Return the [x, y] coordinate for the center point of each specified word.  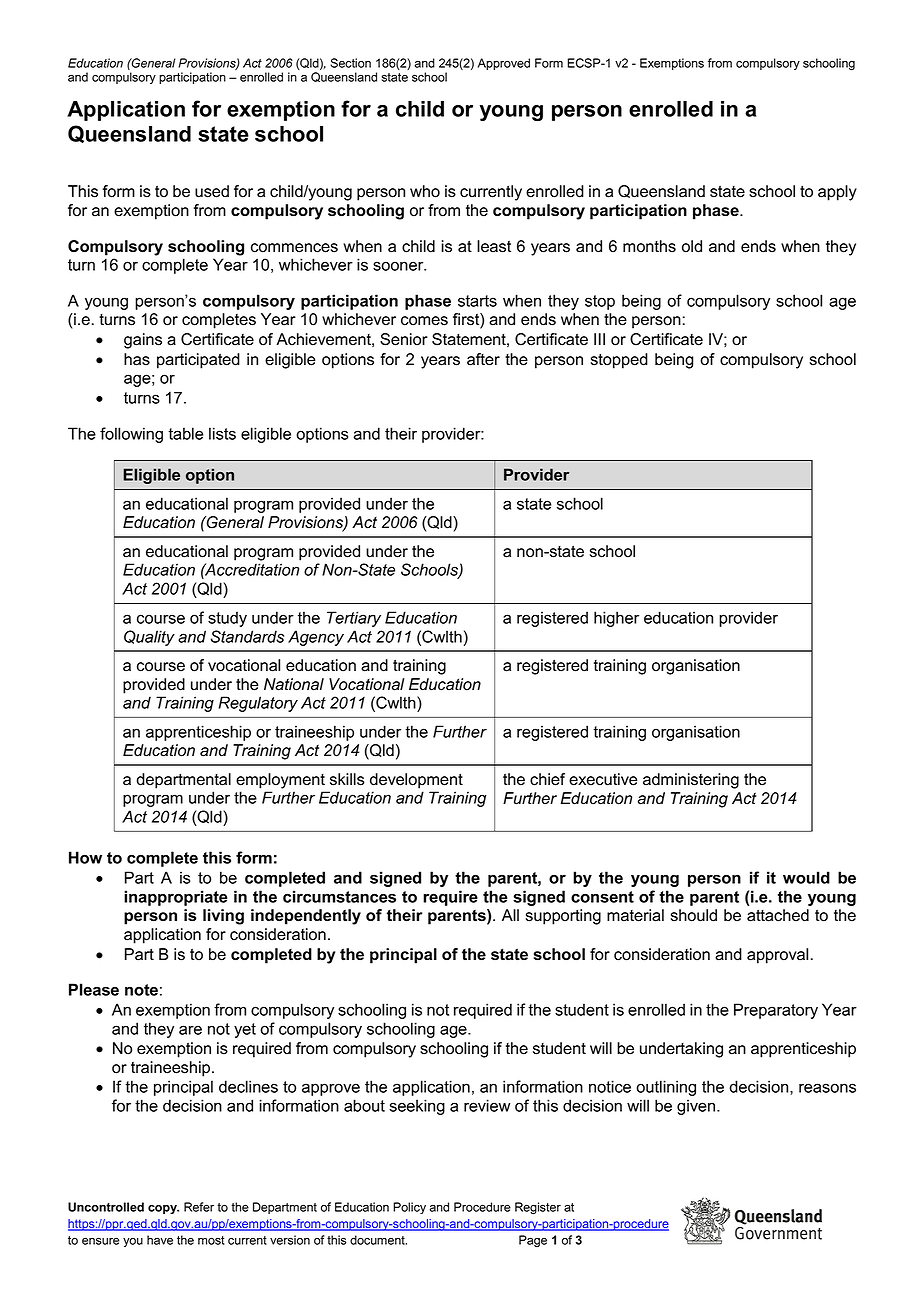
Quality [149, 638]
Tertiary [354, 619]
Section [350, 63]
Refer [199, 1207]
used [212, 191]
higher [616, 619]
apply [837, 193]
